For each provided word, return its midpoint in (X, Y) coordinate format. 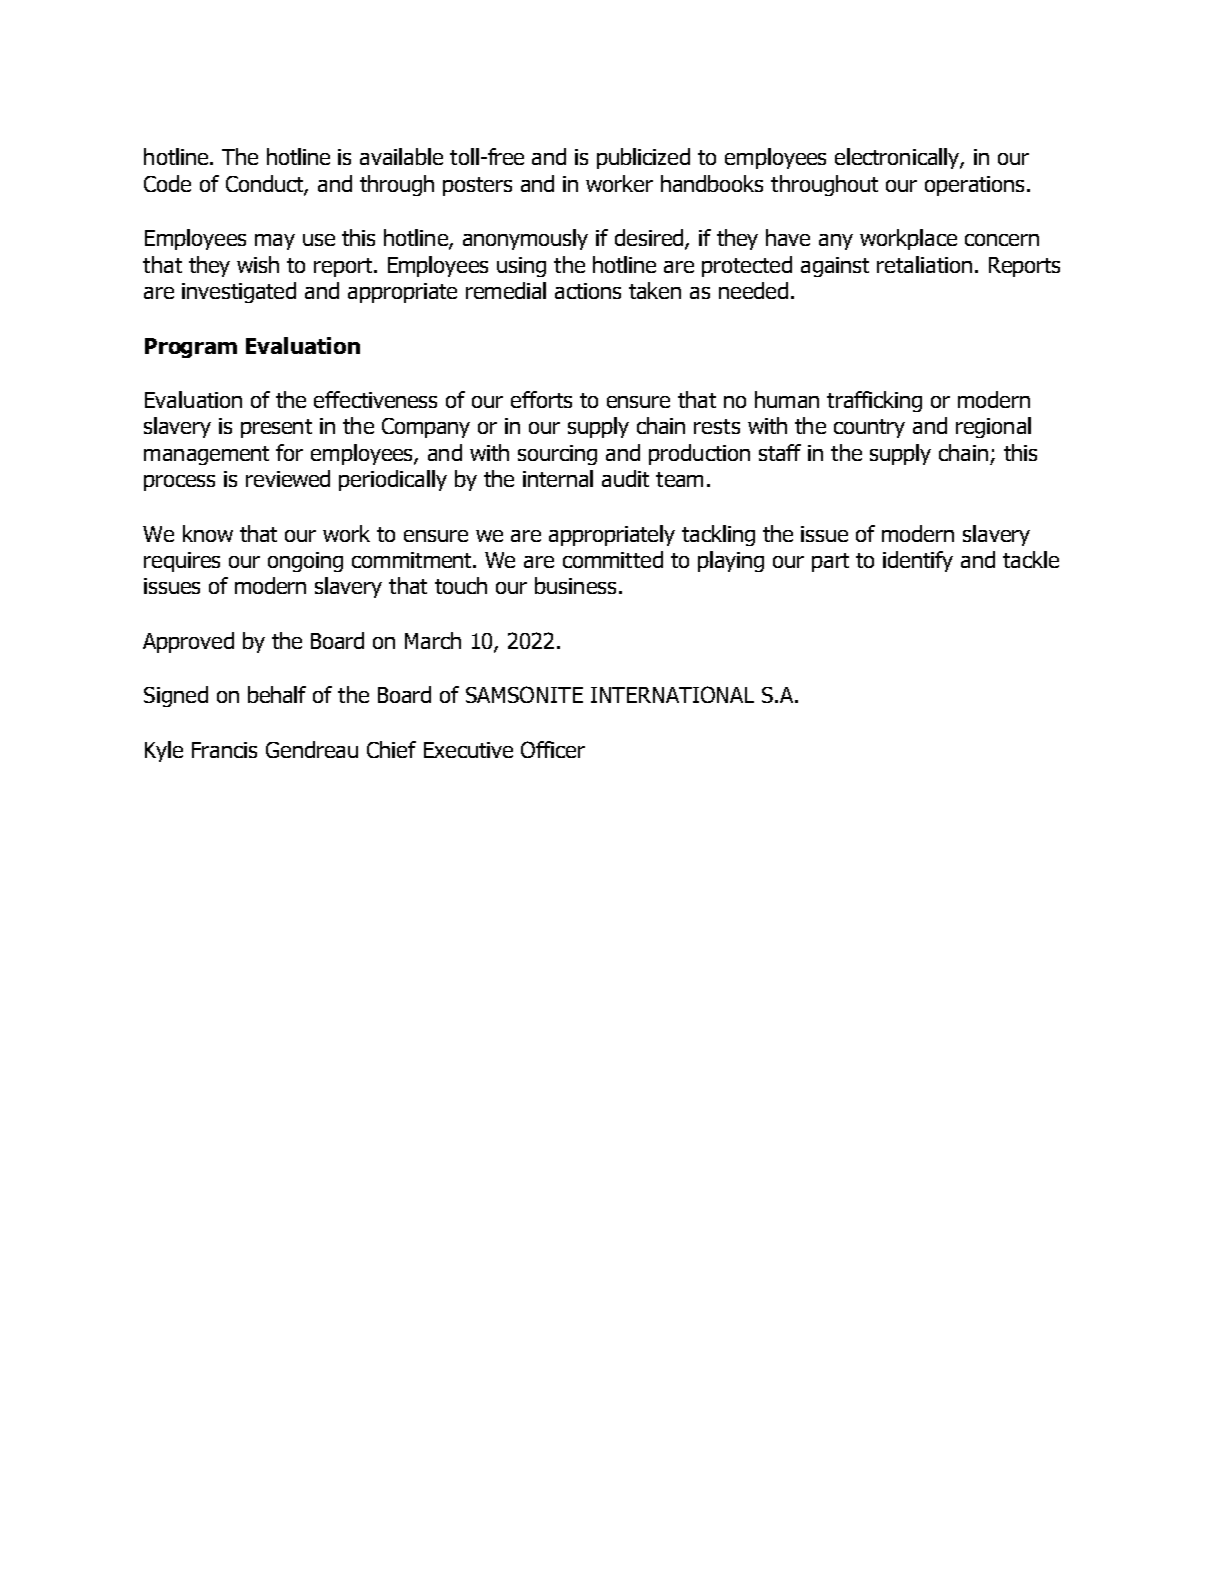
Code (167, 183)
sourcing (557, 455)
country (869, 428)
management (206, 455)
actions (588, 291)
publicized (643, 158)
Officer (553, 749)
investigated (239, 292)
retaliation (924, 264)
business (575, 585)
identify (918, 561)
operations (974, 186)
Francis (224, 750)
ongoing (305, 562)
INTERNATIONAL (672, 694)
